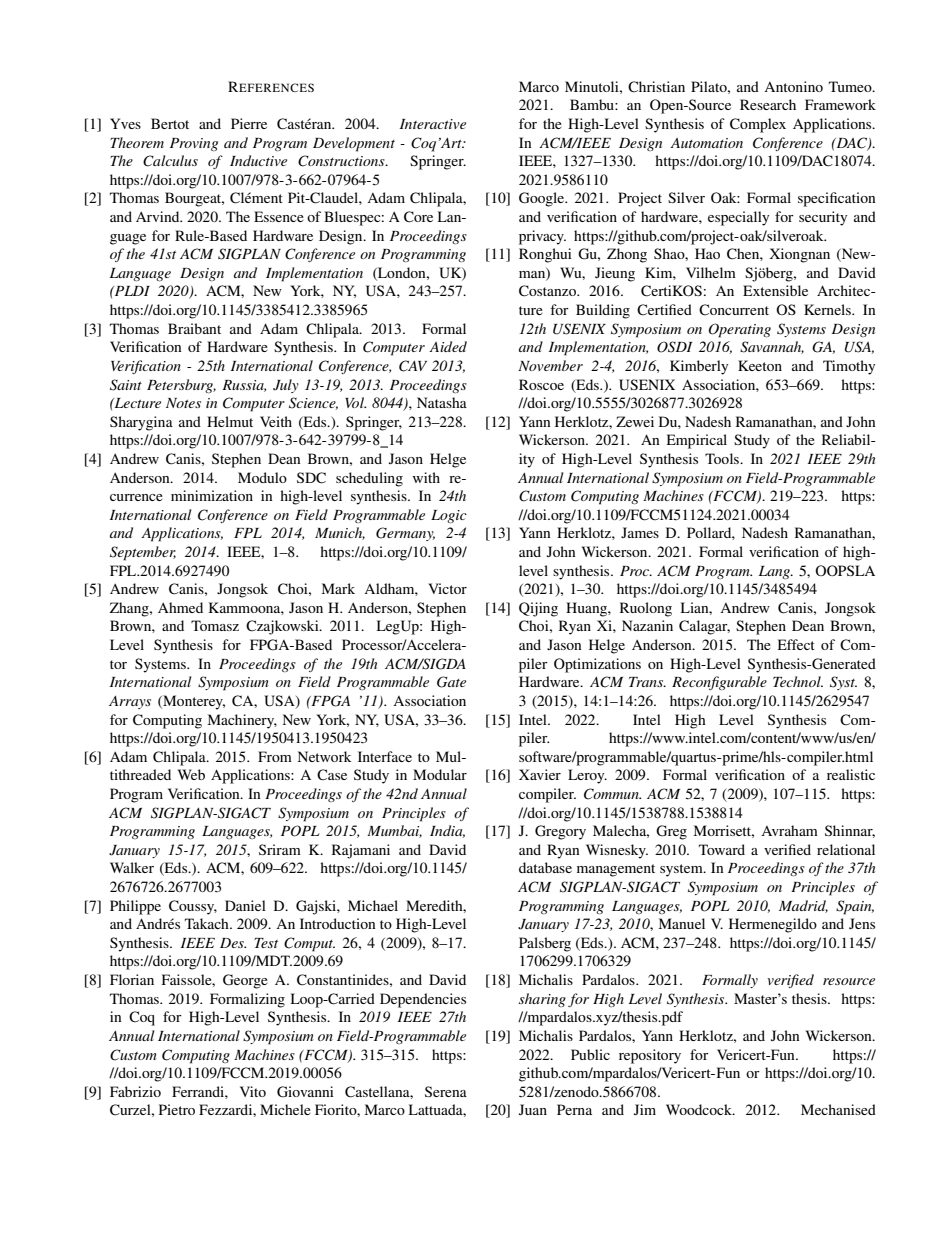 This screenshot has height=1233, width=952. I want to click on Interactive, so click(433, 124).
